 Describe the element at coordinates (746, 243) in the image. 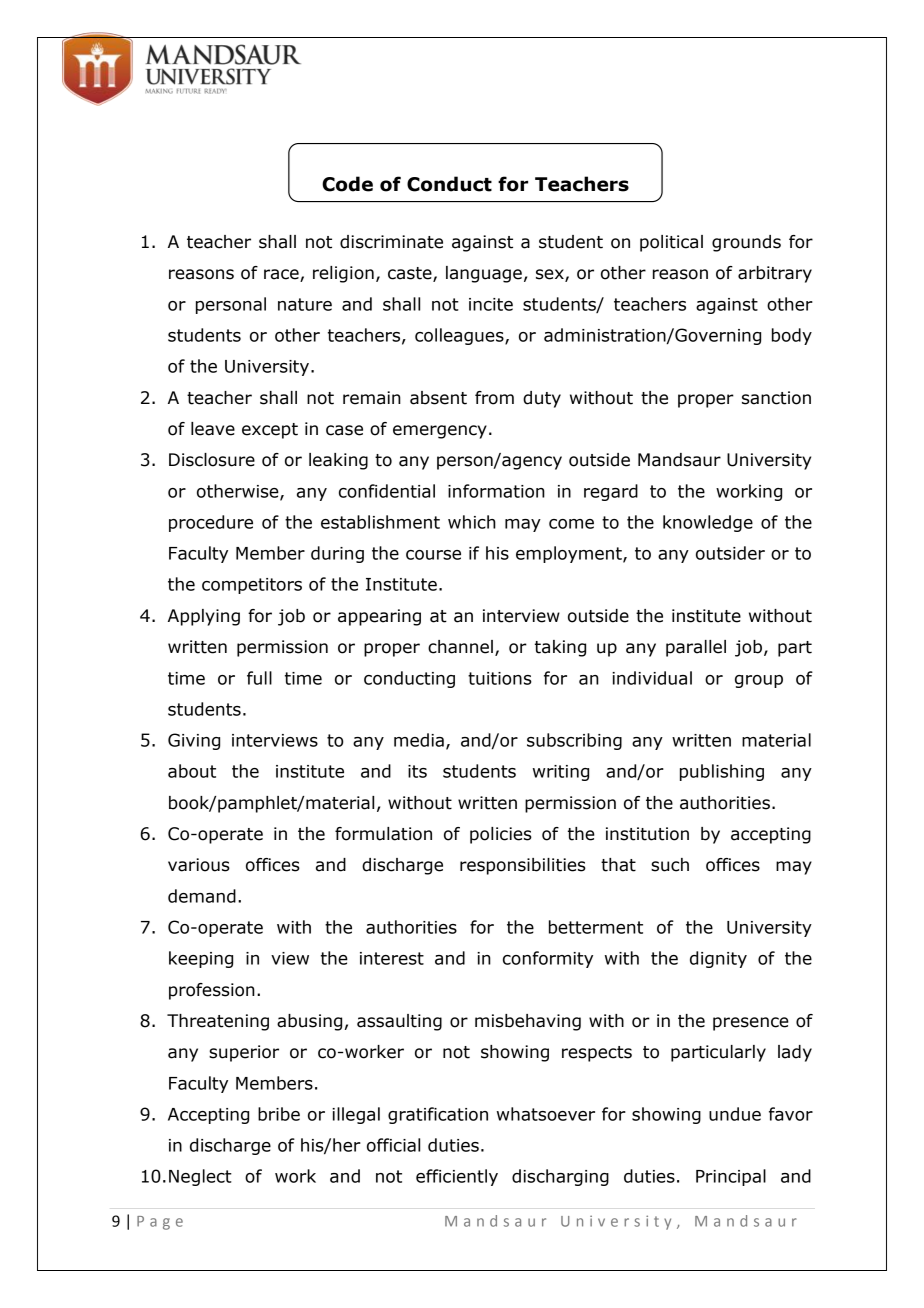

I see `grounds` at that location.
